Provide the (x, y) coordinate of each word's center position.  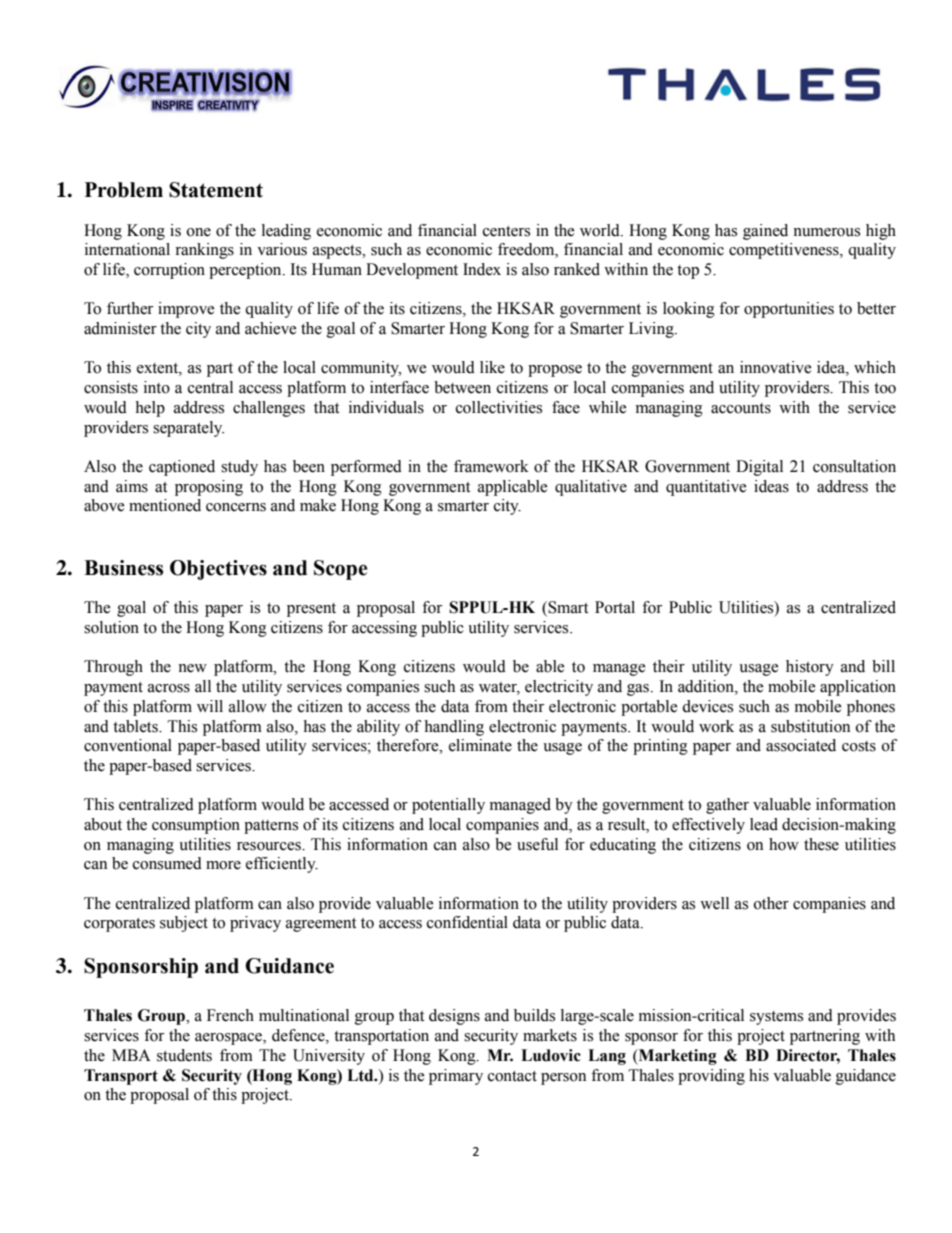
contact (512, 1076)
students (184, 1055)
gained (765, 232)
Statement (216, 190)
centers (506, 231)
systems (776, 1018)
